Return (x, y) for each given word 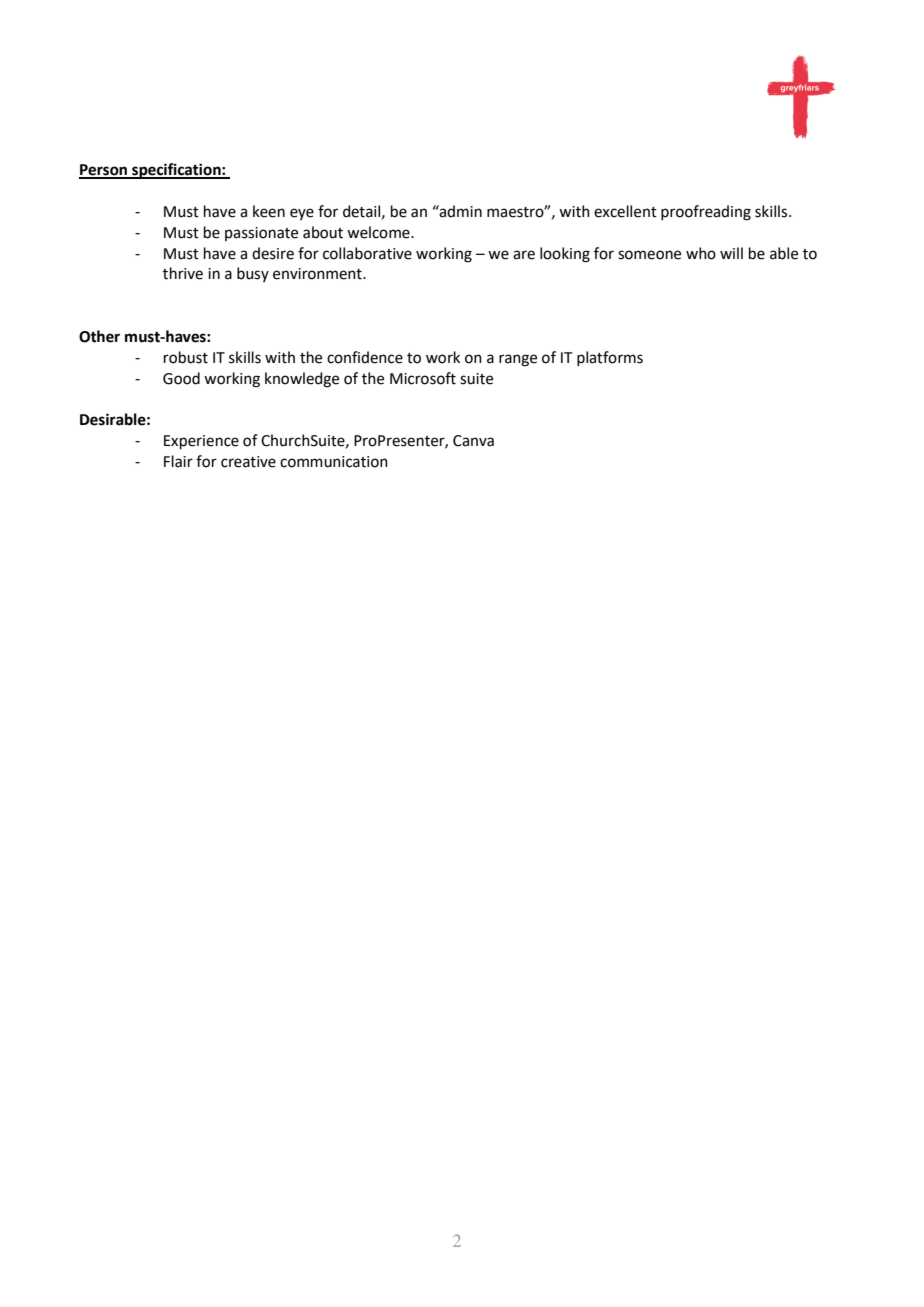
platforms (610, 358)
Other (99, 336)
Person (104, 171)
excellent (625, 211)
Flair (178, 461)
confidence (365, 357)
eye (302, 214)
